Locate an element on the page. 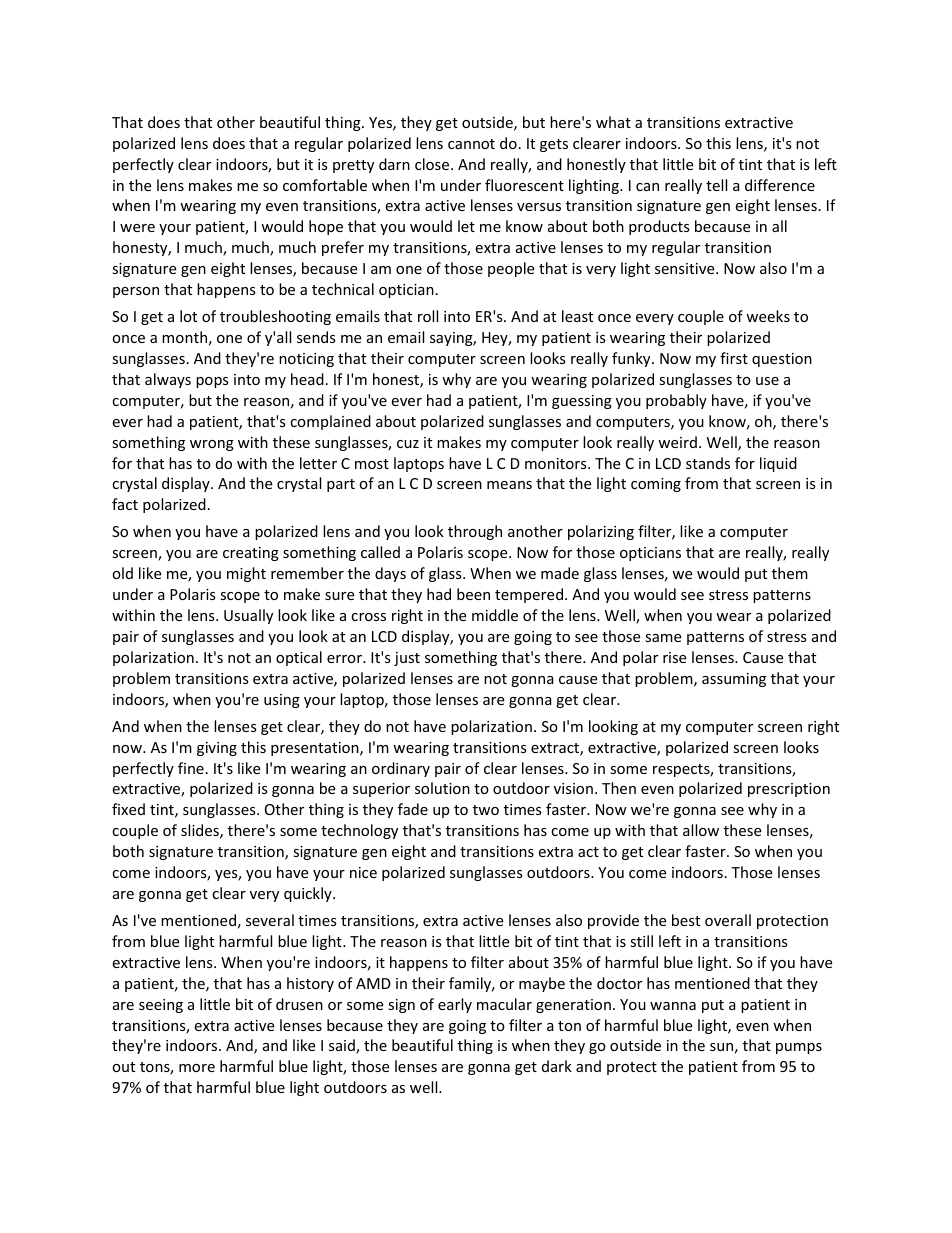 The height and width of the image is (1233, 952). them is located at coordinates (790, 573).
